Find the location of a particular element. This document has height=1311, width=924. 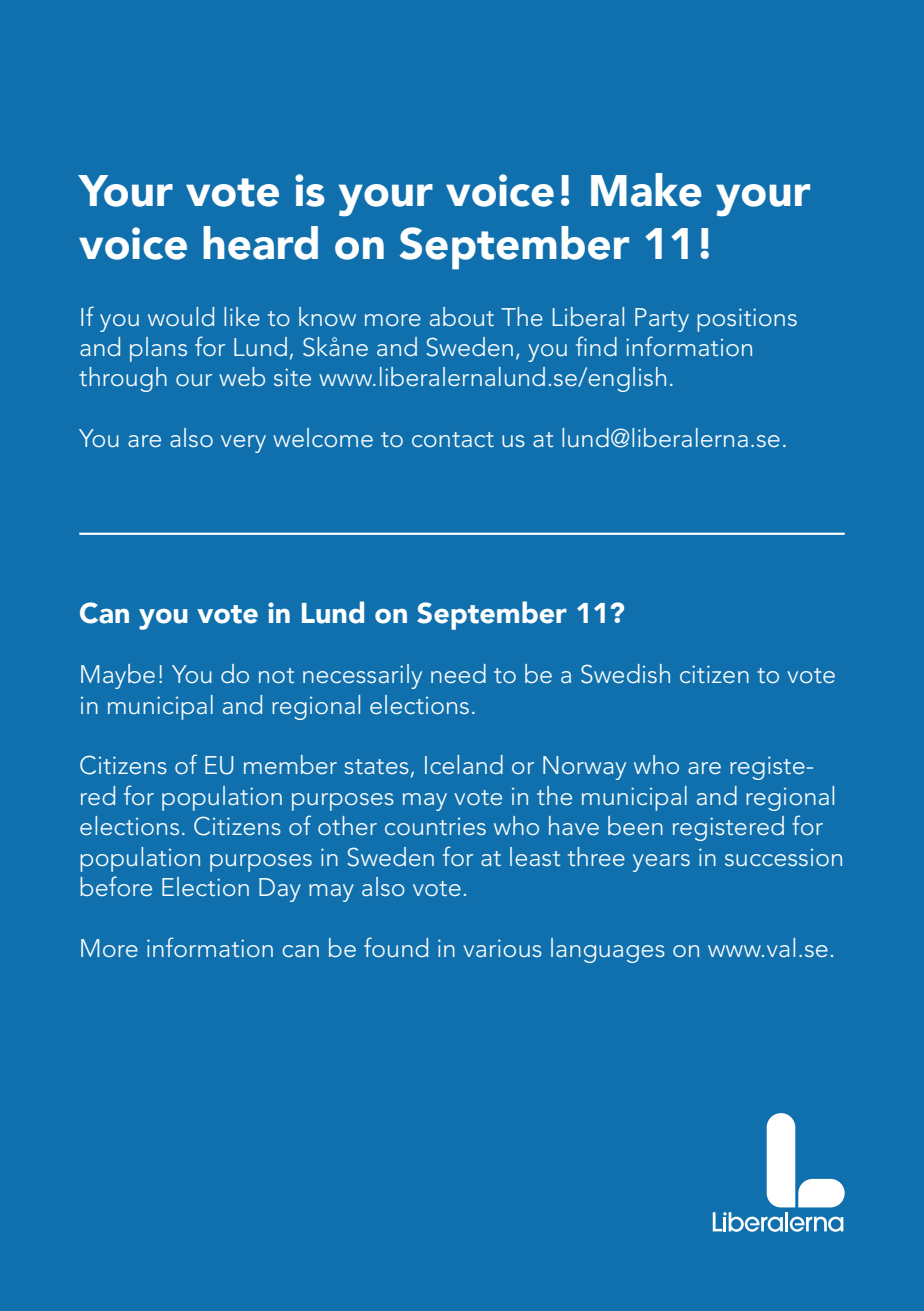

not is located at coordinates (276, 675).
